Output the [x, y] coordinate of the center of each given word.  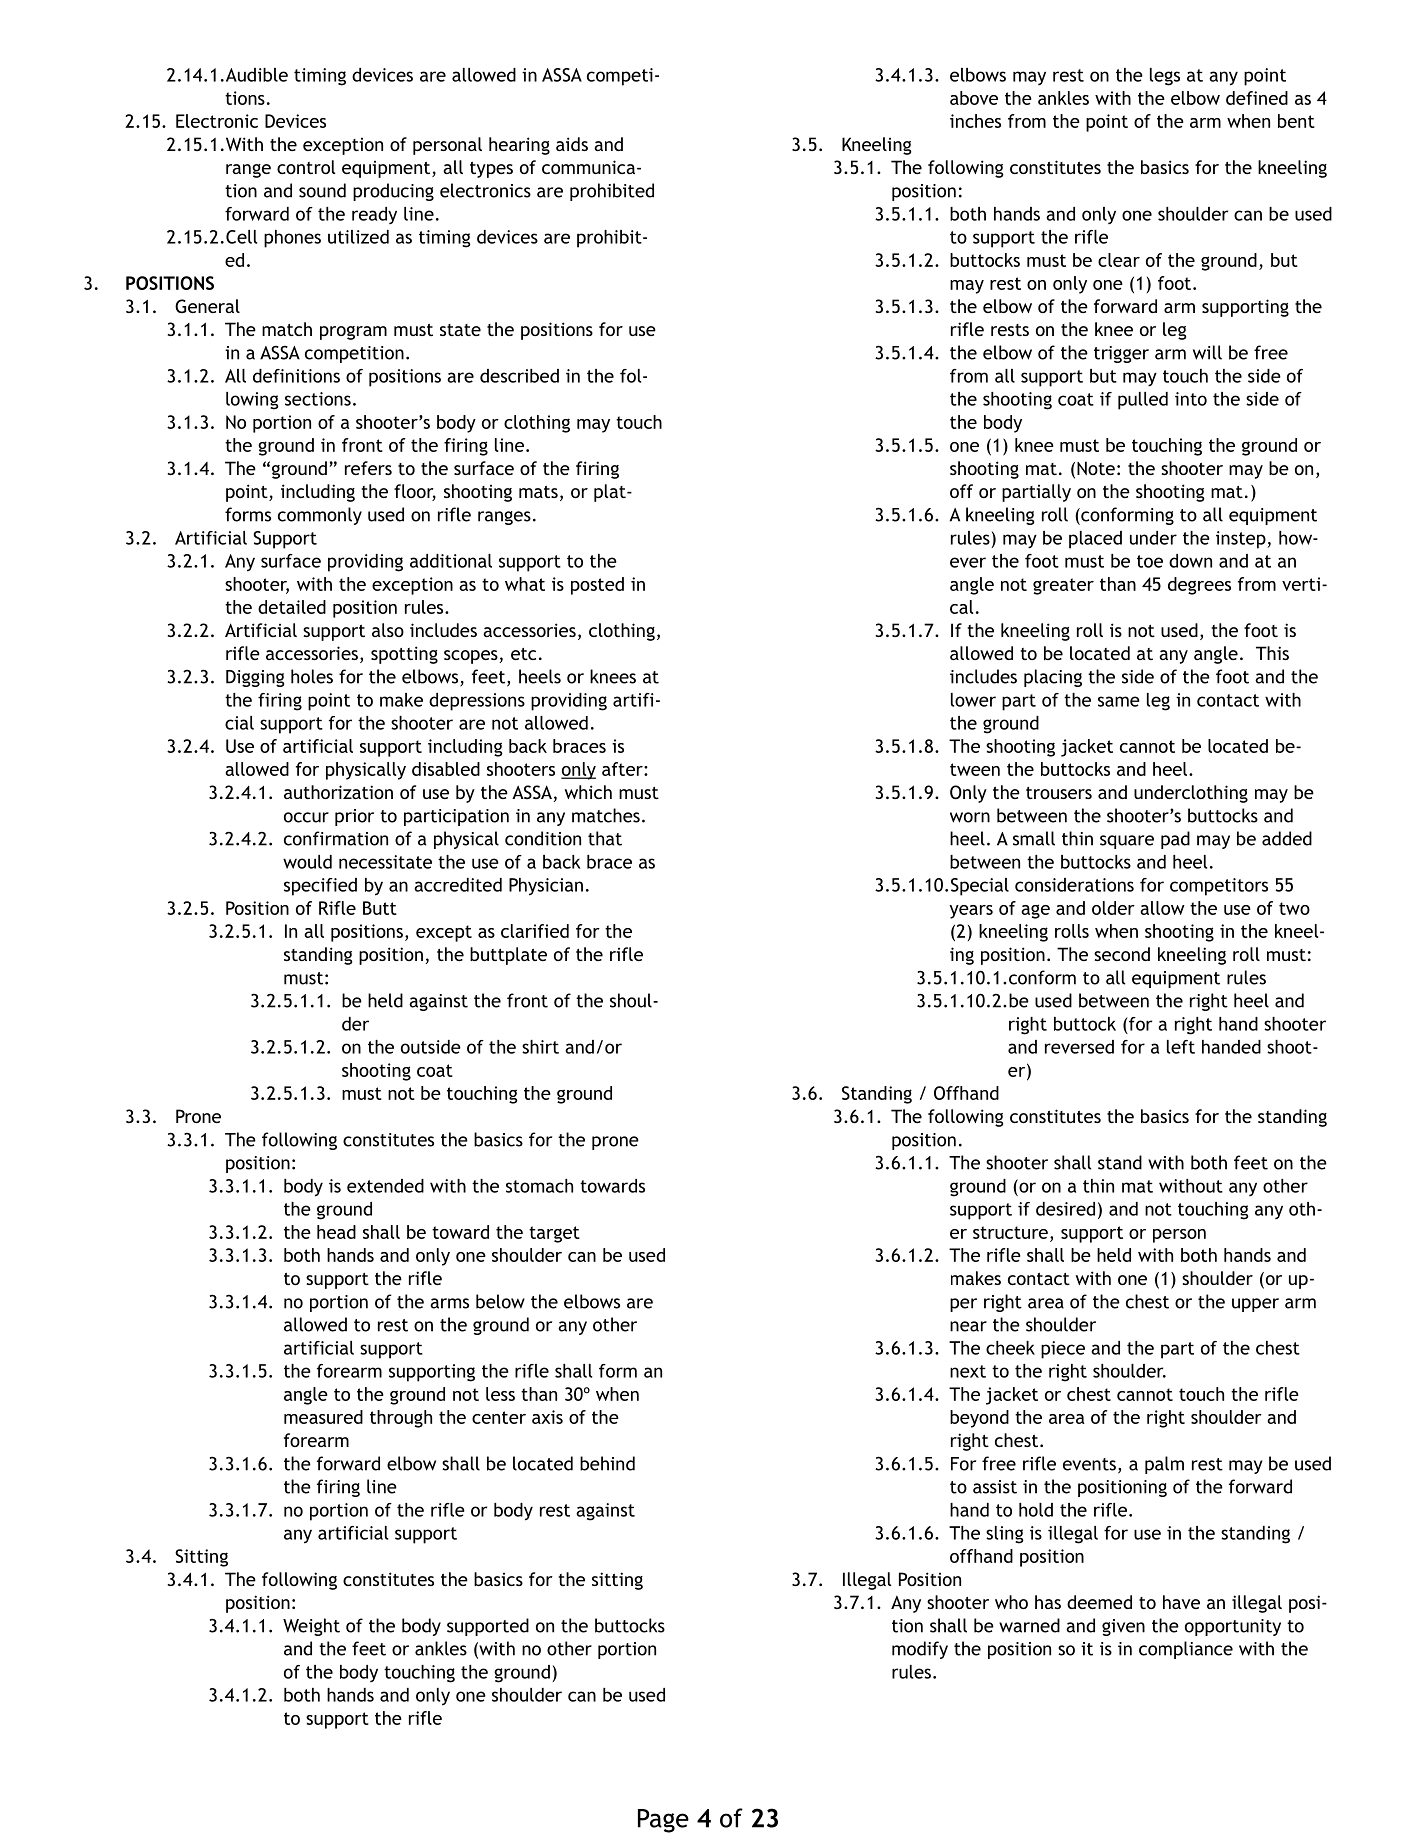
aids [572, 144]
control [306, 167]
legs [1165, 77]
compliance [1186, 1650]
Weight [311, 1627]
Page [663, 1821]
